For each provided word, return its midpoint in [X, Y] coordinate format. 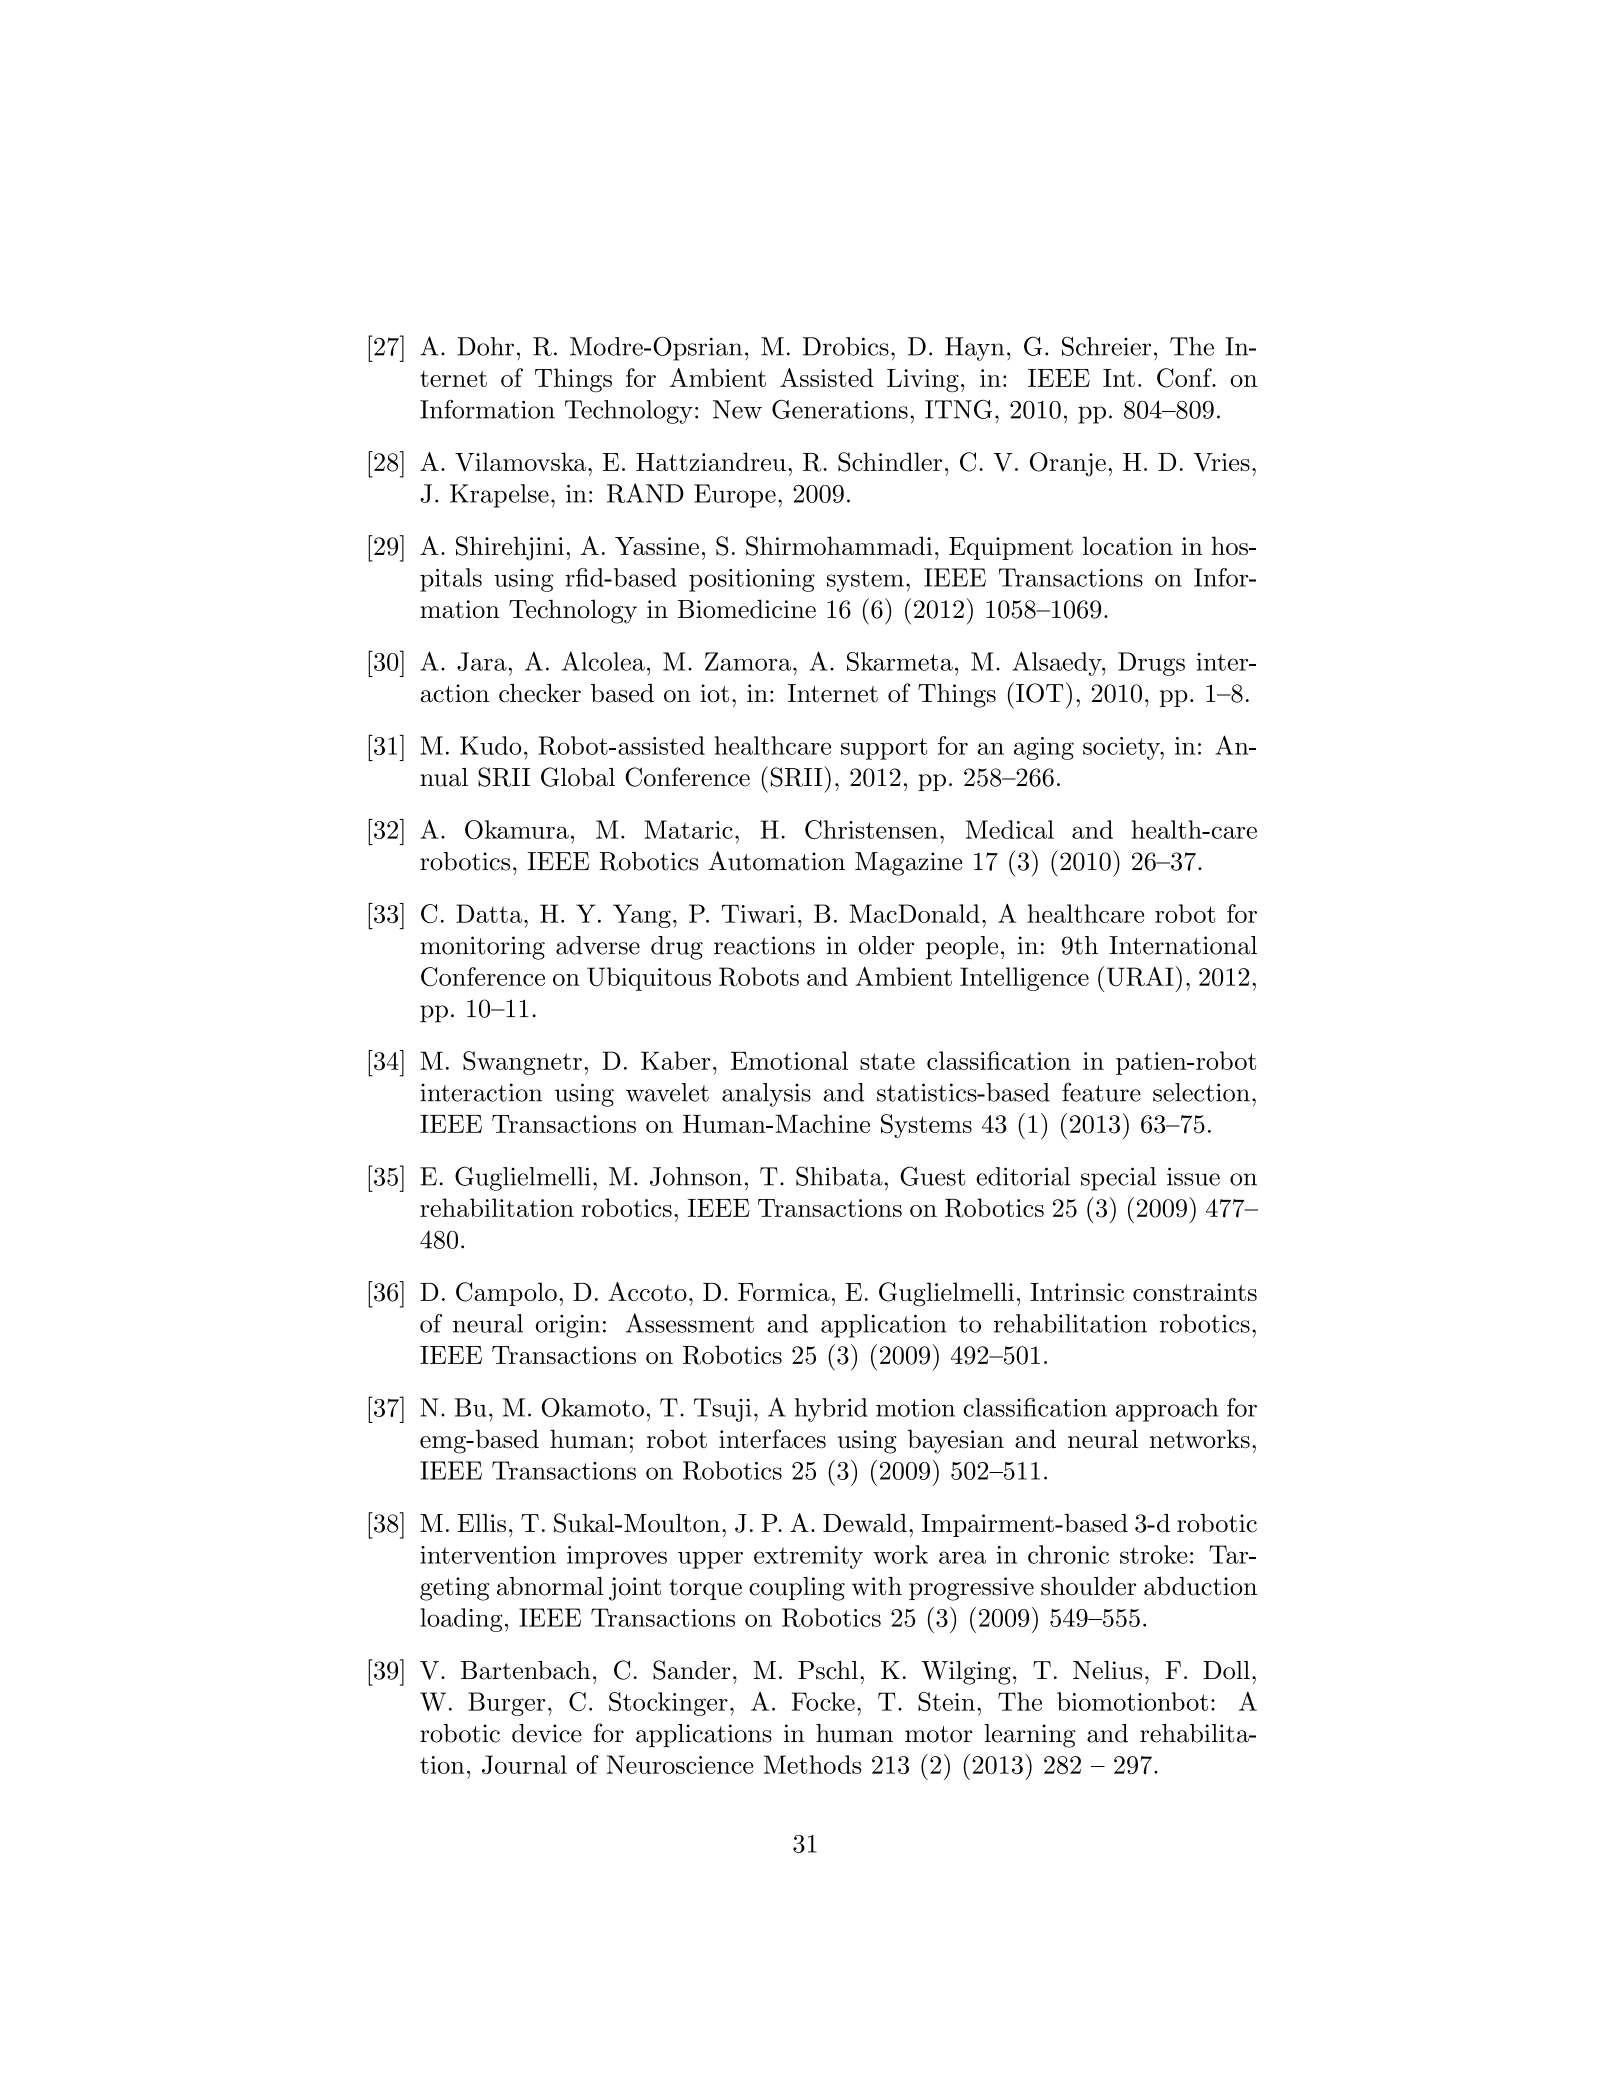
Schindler [890, 462]
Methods [812, 1764]
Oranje [1068, 464]
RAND [645, 493]
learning [1030, 1736]
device [547, 1733]
